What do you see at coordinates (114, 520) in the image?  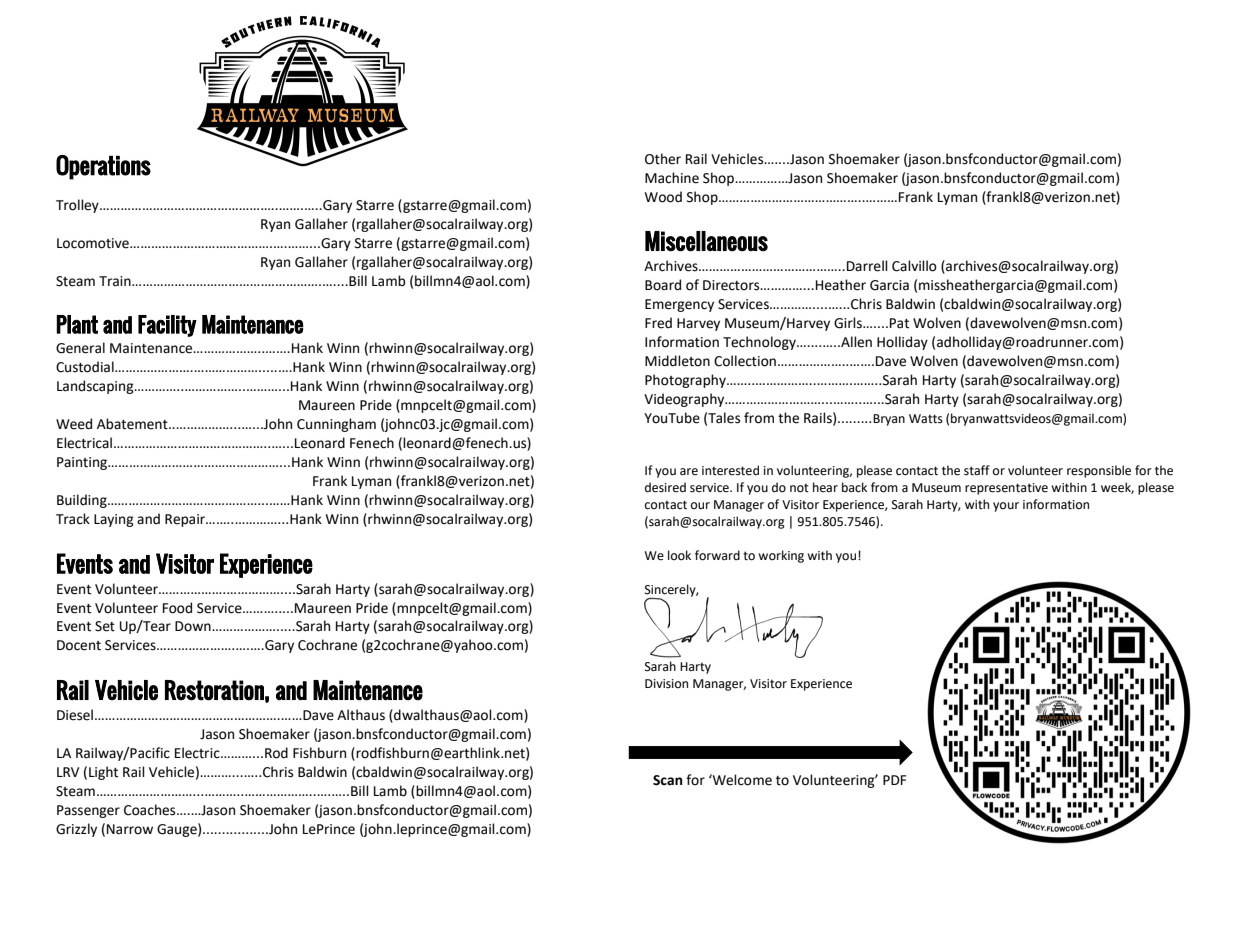 I see `Laying` at bounding box center [114, 520].
